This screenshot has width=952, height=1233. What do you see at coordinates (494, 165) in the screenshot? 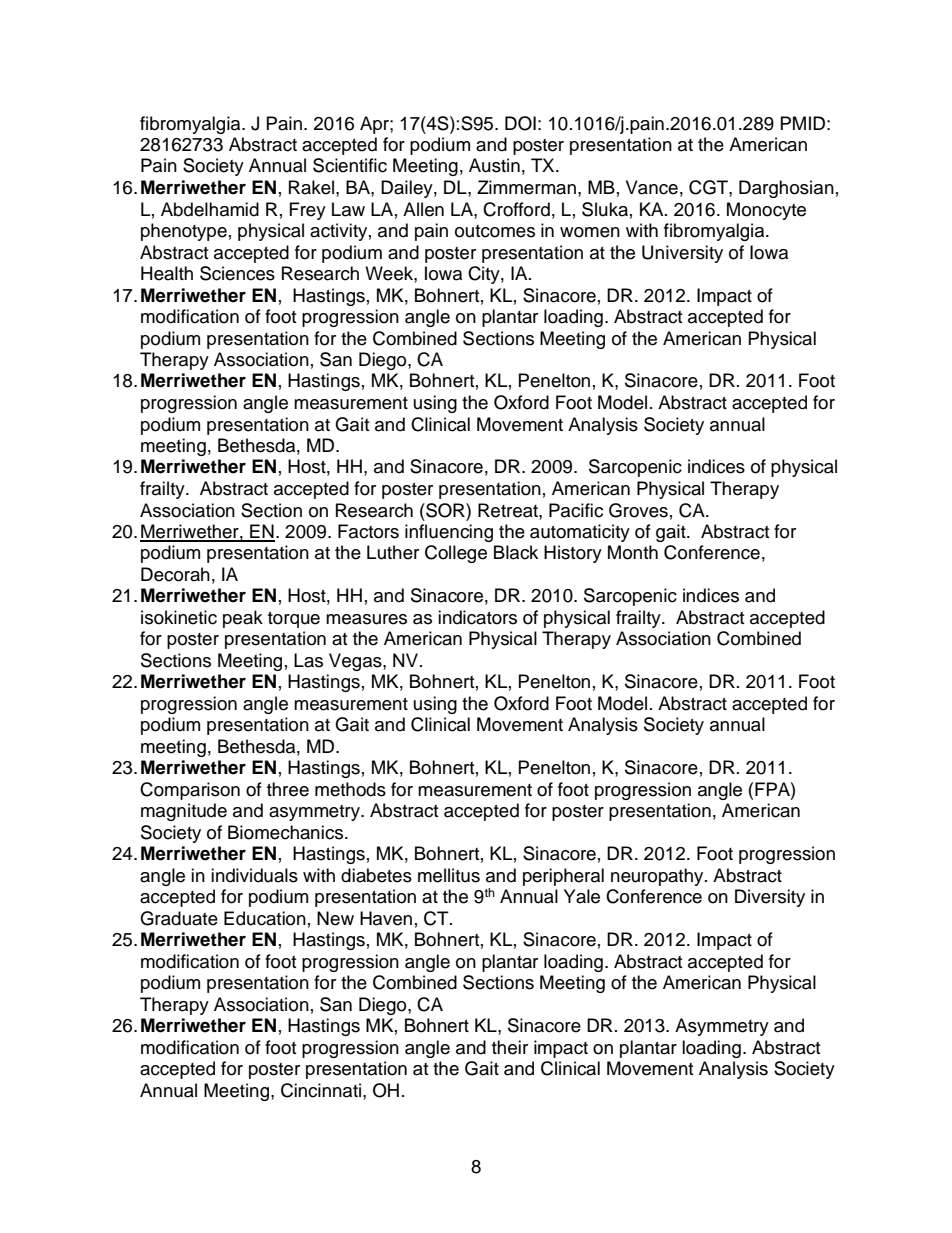
I see `Austin` at bounding box center [494, 165].
